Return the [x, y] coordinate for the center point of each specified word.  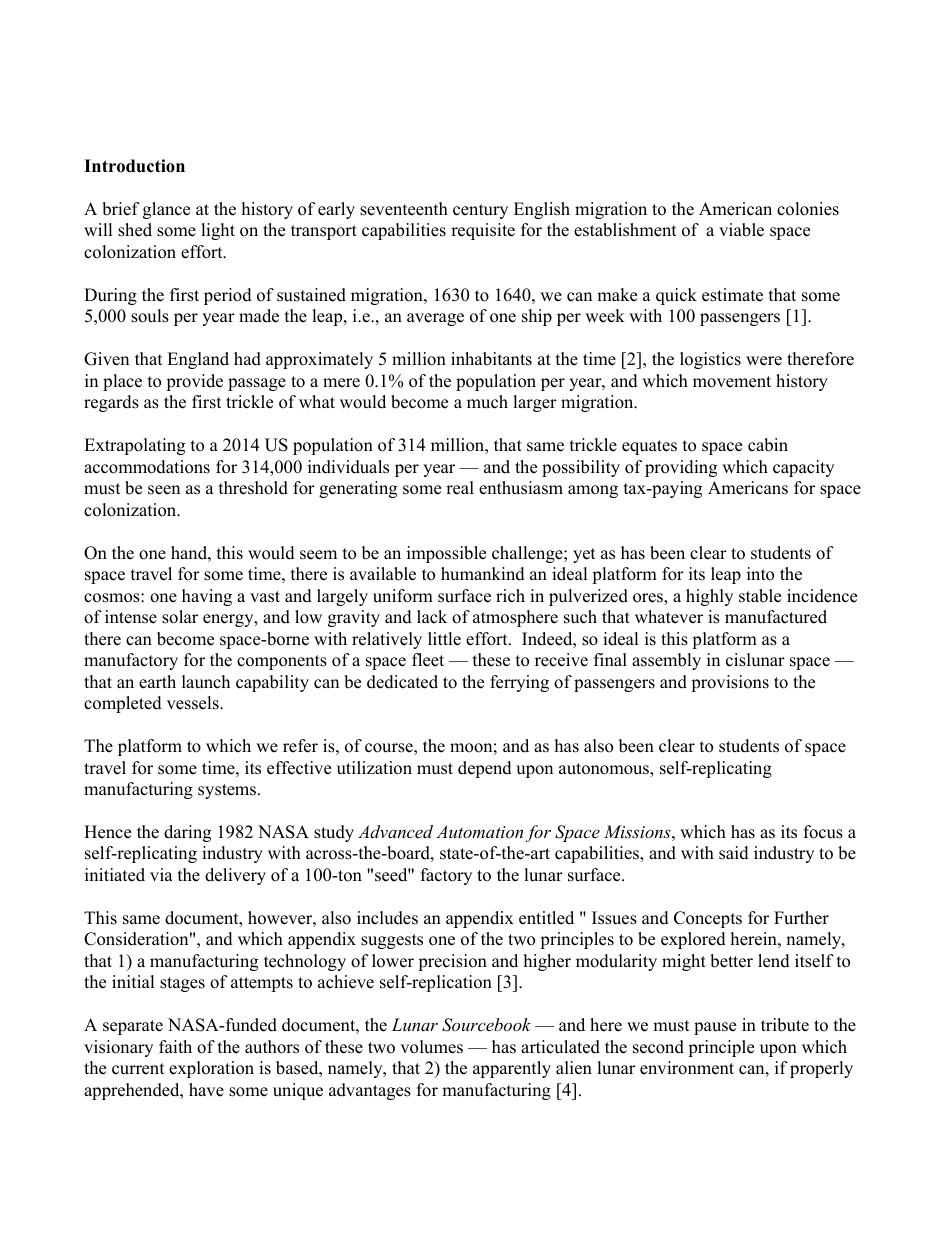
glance [166, 210]
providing [681, 468]
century [480, 211]
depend [485, 769]
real [460, 488]
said [734, 853]
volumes [431, 1047]
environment [687, 1068]
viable [741, 230]
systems [227, 791]
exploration [211, 1069]
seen [164, 490]
